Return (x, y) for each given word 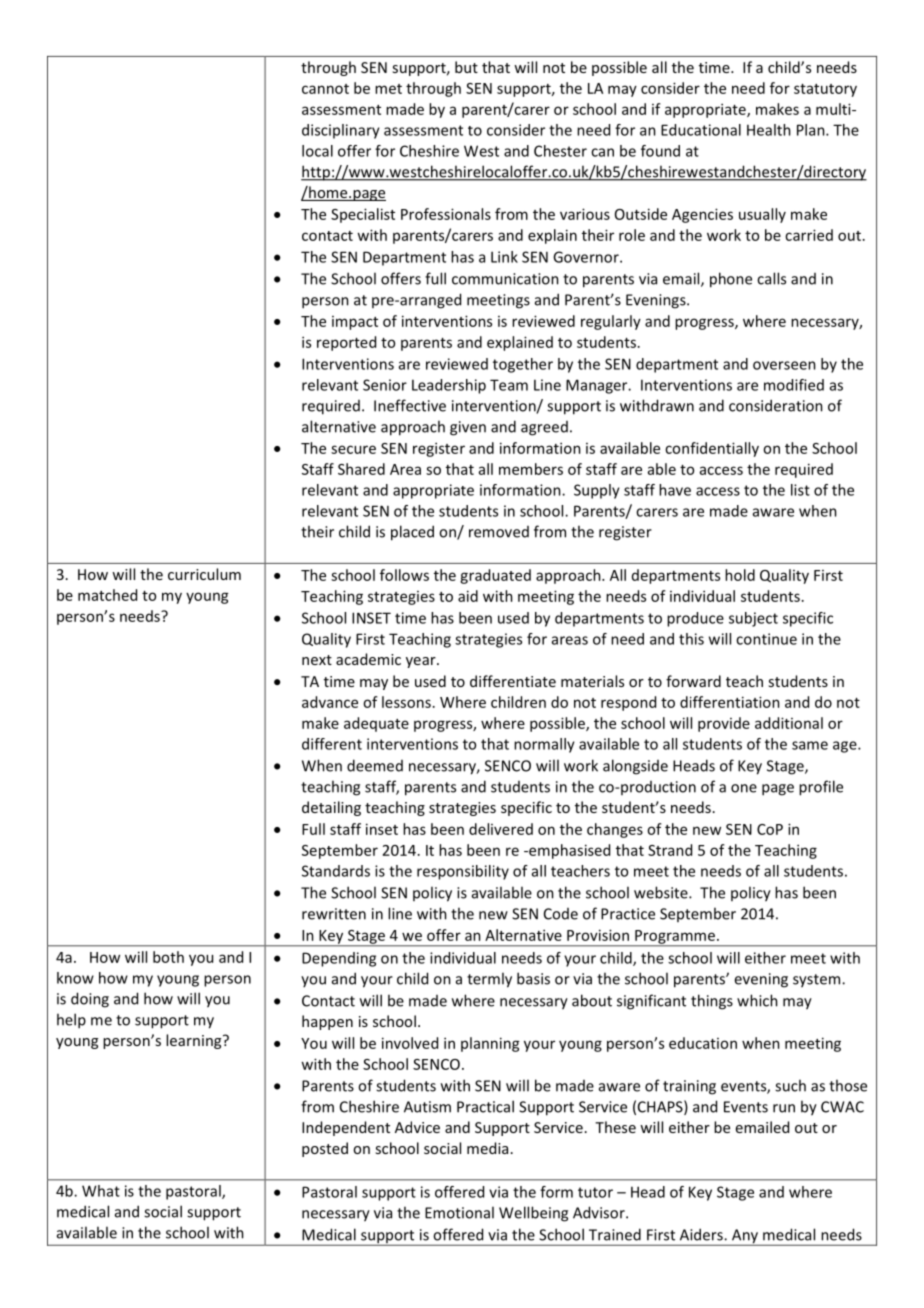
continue (766, 639)
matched (107, 595)
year (422, 662)
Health (769, 130)
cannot (325, 89)
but (466, 67)
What (101, 1191)
